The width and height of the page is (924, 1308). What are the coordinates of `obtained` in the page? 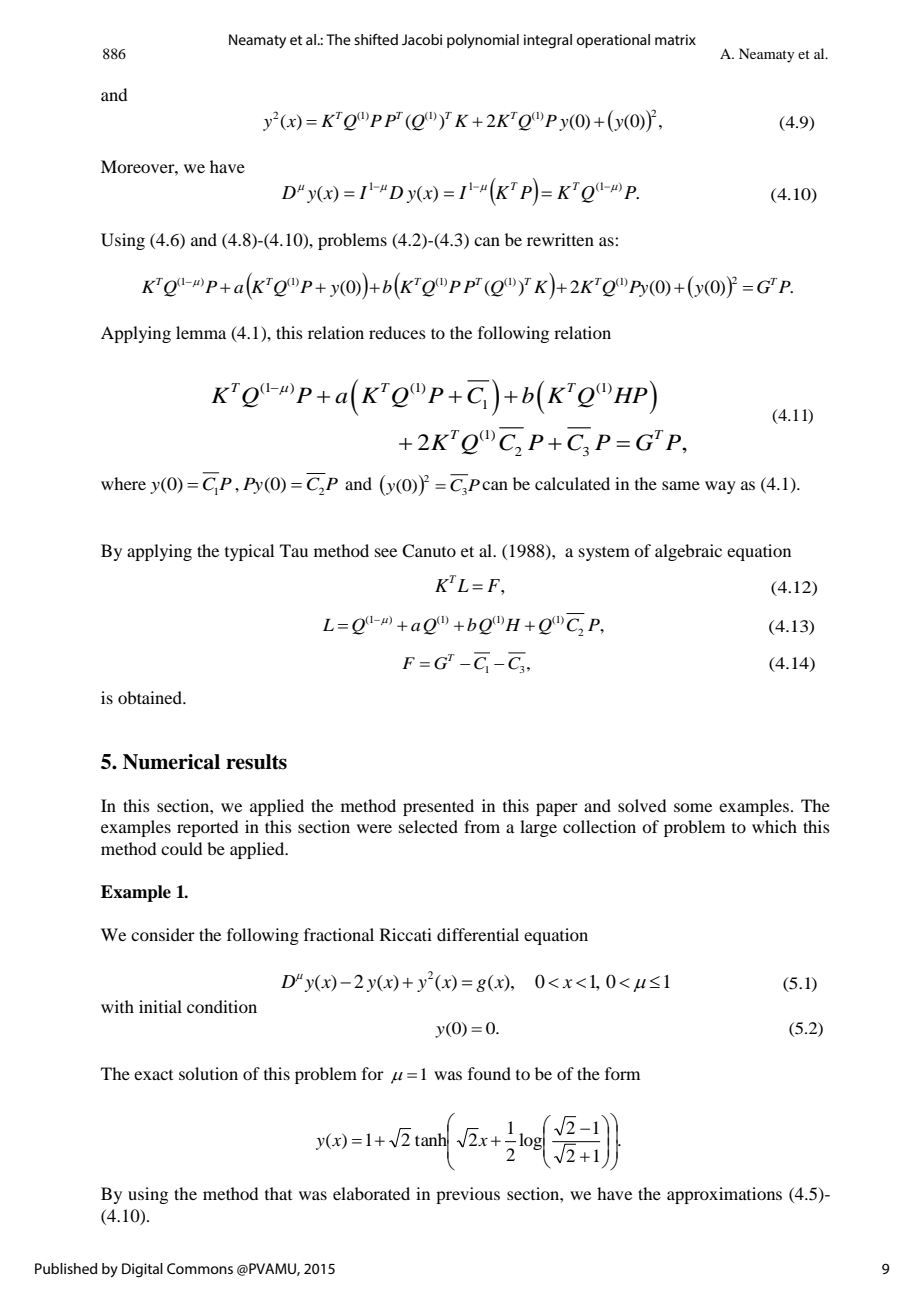 It's located at (151, 697).
